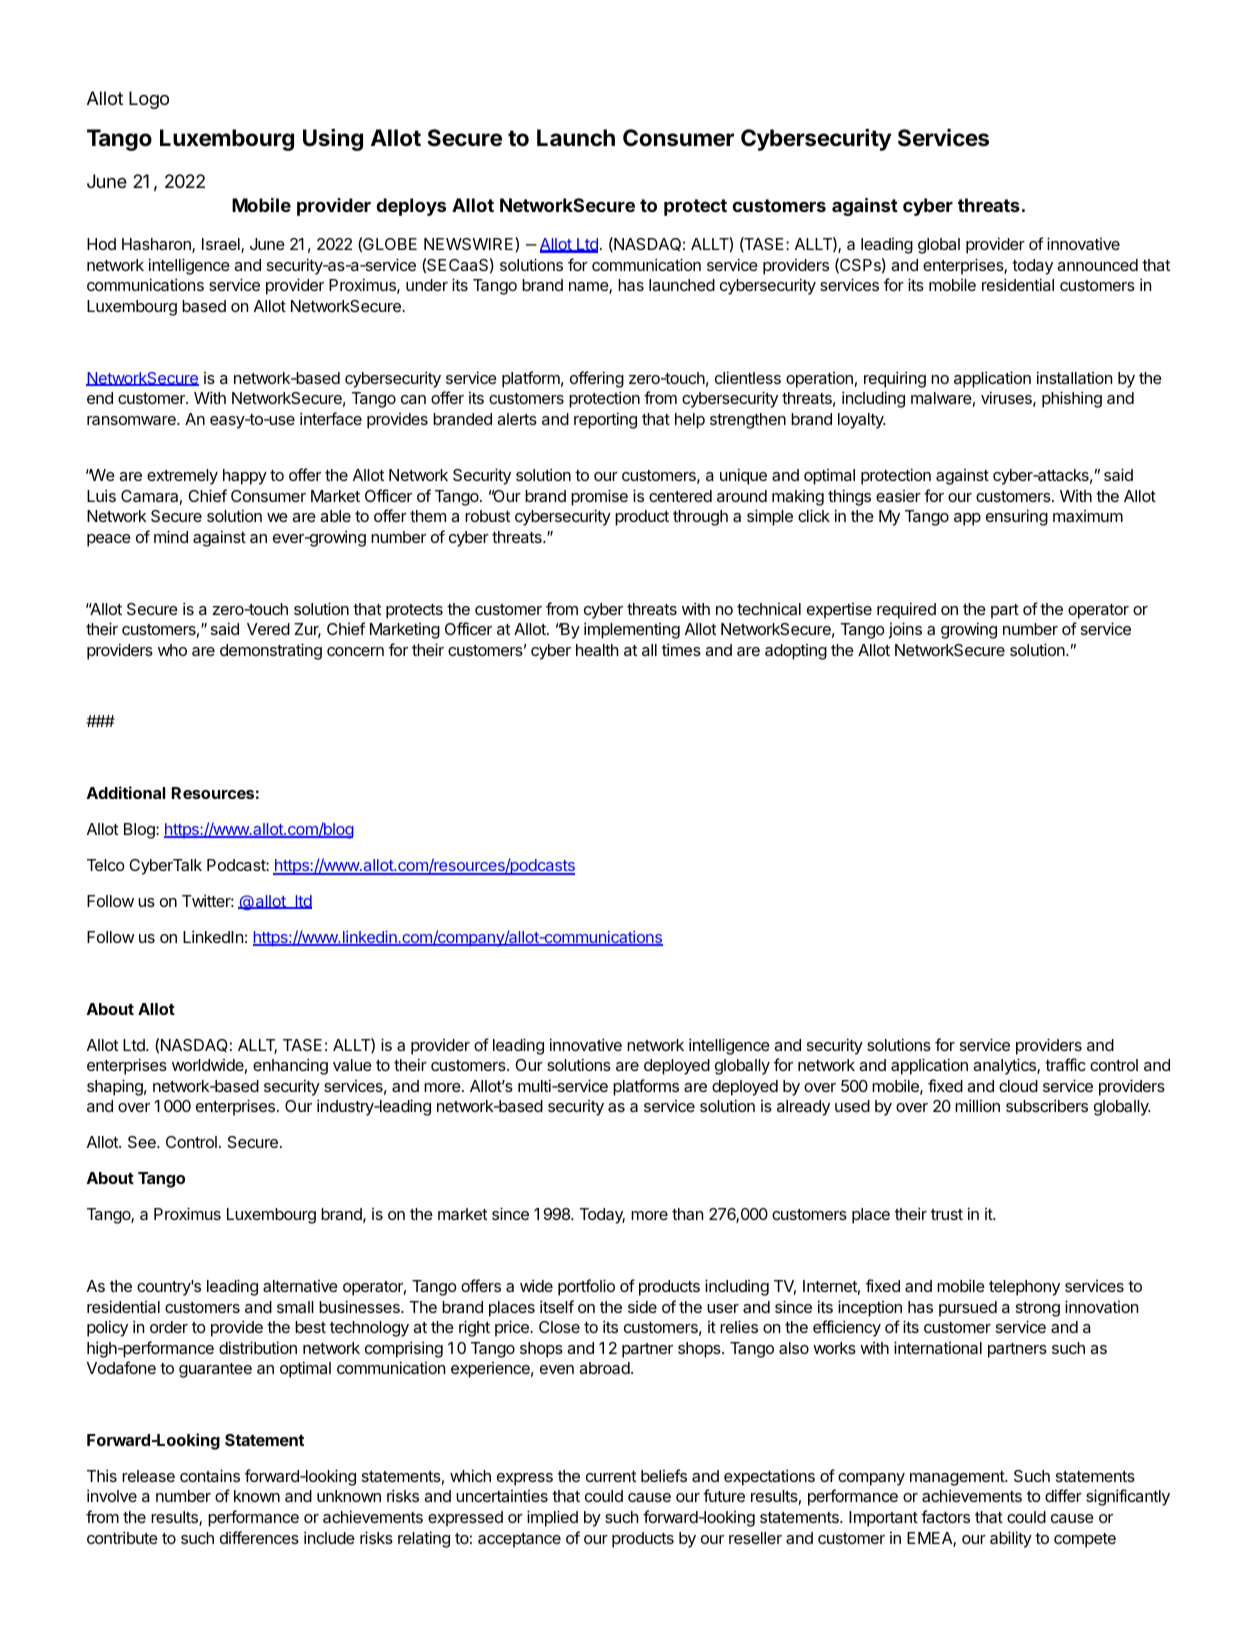 The height and width of the document is (1626, 1257). I want to click on health, so click(597, 650).
